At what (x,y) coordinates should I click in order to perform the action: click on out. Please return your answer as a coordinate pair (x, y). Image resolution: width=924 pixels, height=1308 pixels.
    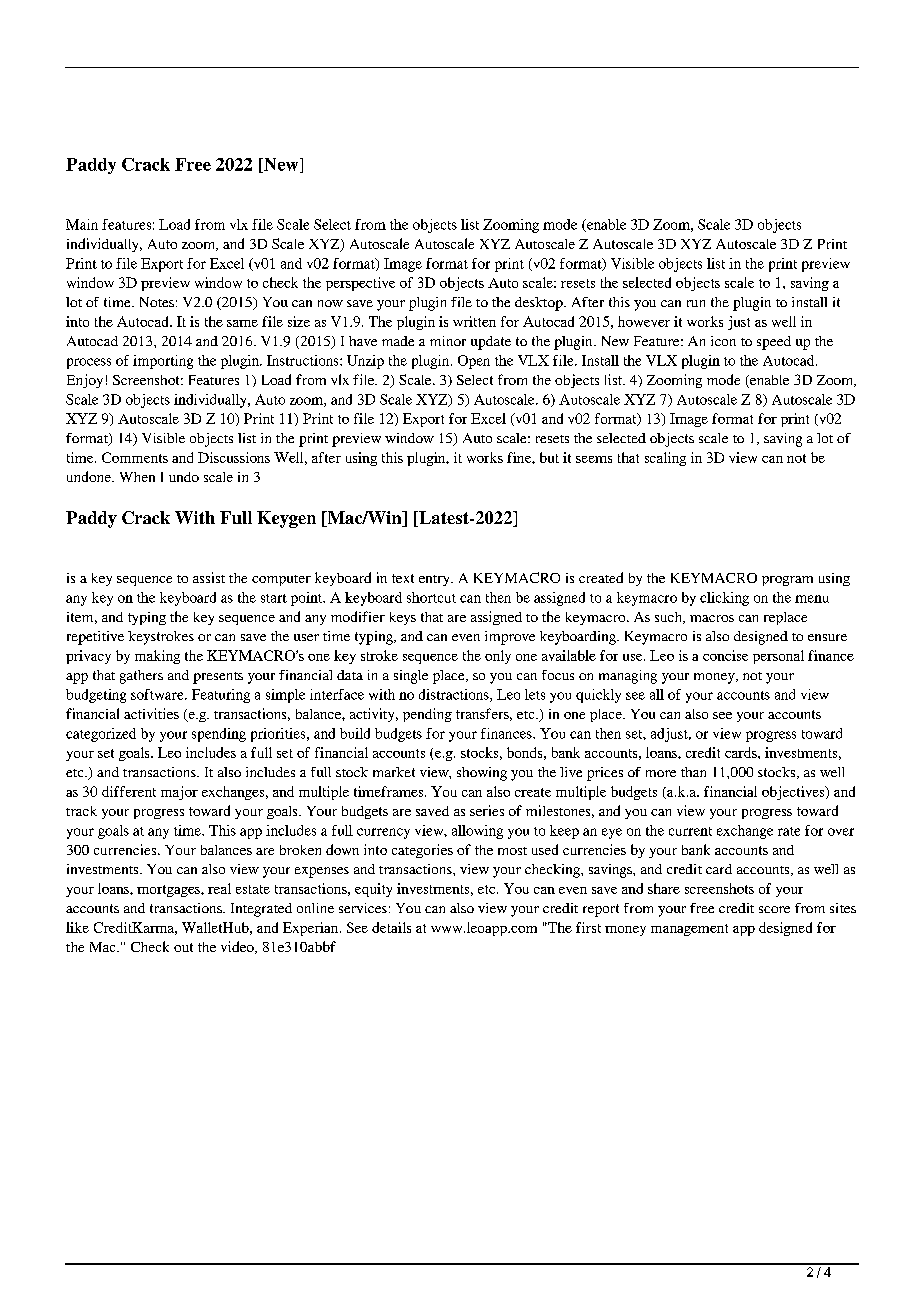
    Looking at the image, I should click on (183, 947).
